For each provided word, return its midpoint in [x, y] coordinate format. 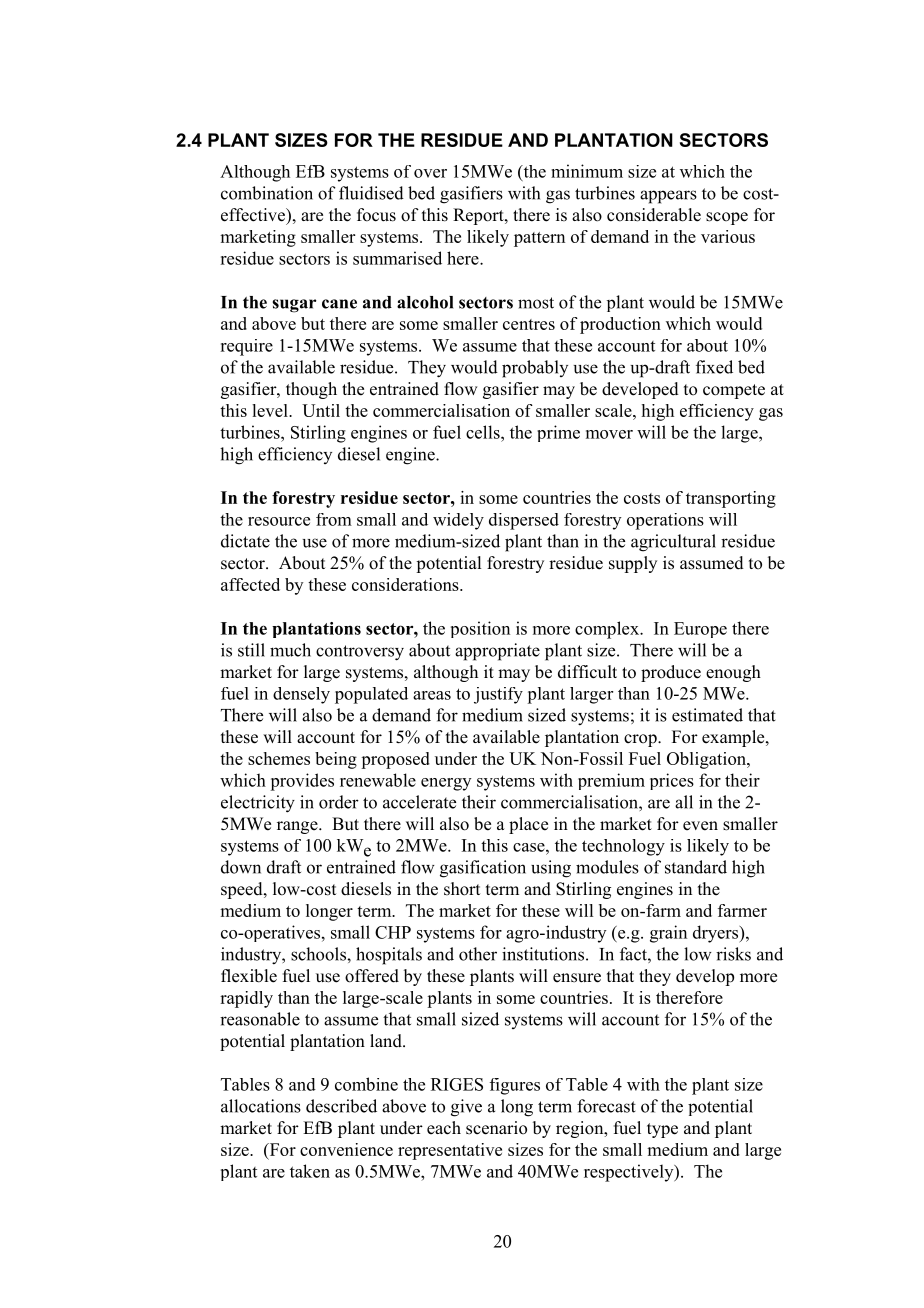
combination [267, 193]
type [662, 1130]
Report [479, 216]
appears [668, 197]
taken [310, 1171]
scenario [496, 1128]
